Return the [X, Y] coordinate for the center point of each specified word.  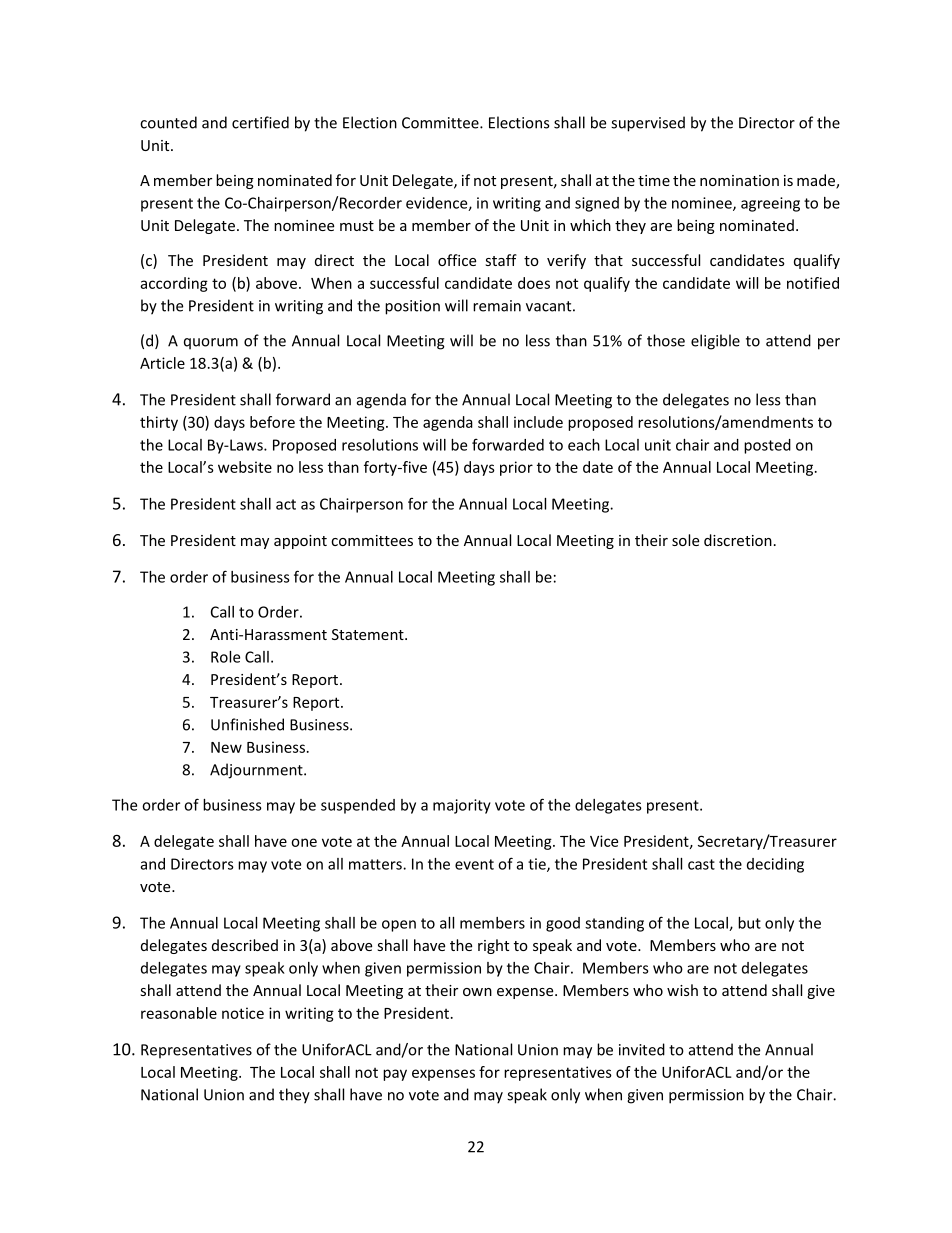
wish [682, 990]
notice [243, 1013]
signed [597, 204]
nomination [739, 180]
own [477, 992]
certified [260, 122]
